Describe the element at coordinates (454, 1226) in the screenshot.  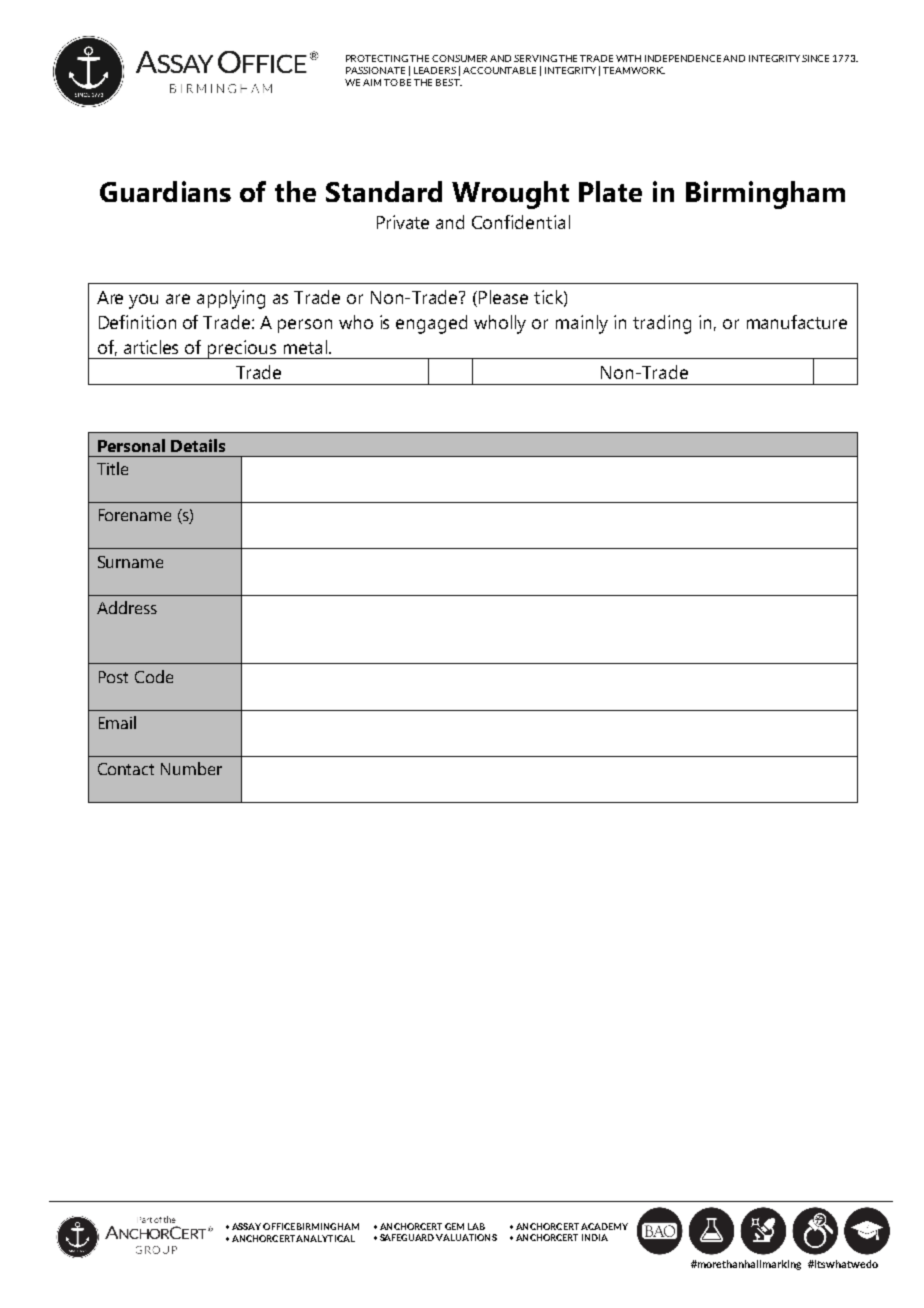
I see `GEM` at that location.
